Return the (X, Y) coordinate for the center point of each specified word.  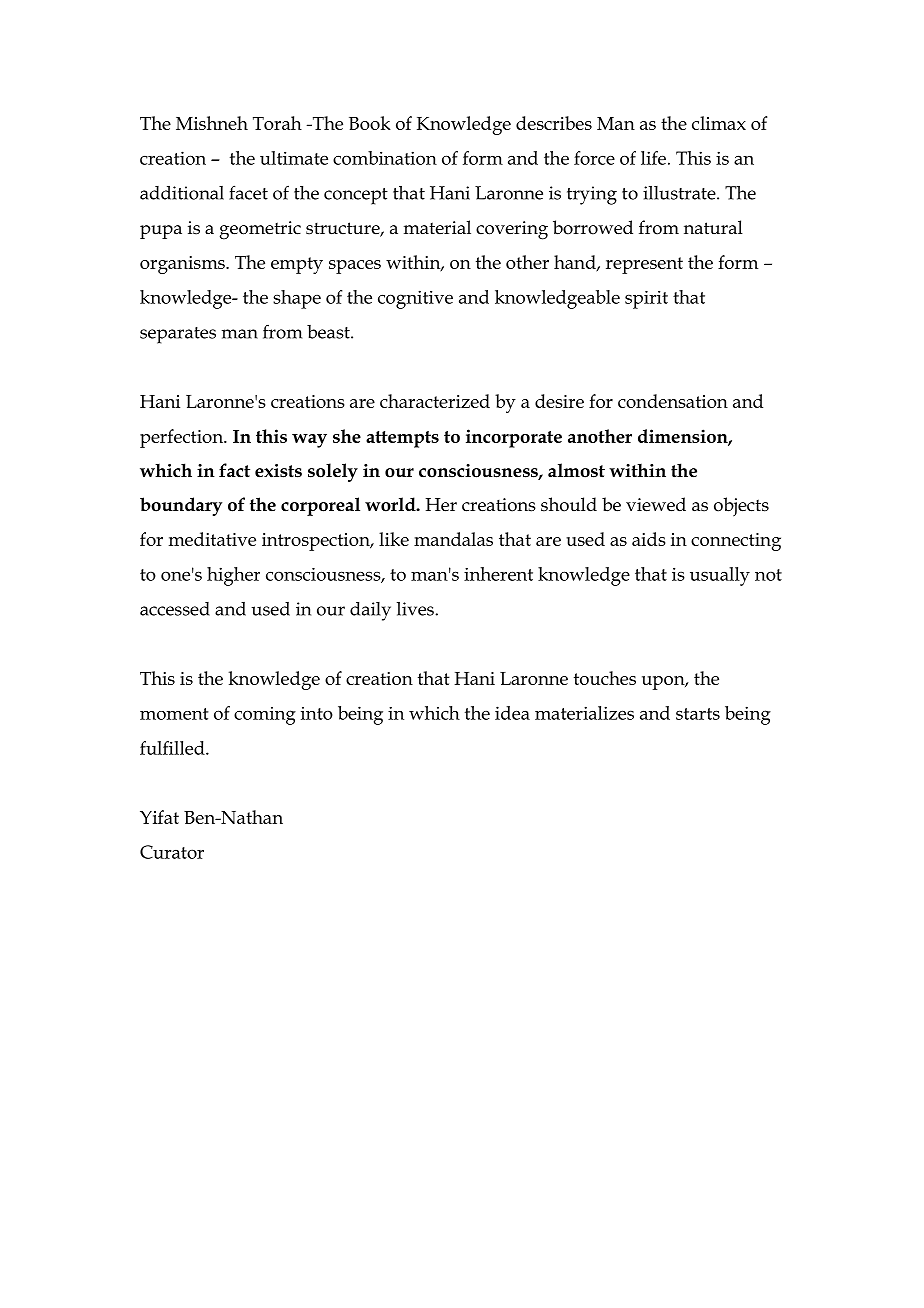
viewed (656, 504)
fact (234, 470)
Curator (172, 852)
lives (415, 609)
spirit (646, 300)
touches (605, 678)
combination (385, 158)
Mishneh (212, 123)
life (653, 158)
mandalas (453, 539)
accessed (175, 609)
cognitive (415, 299)
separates (178, 335)
